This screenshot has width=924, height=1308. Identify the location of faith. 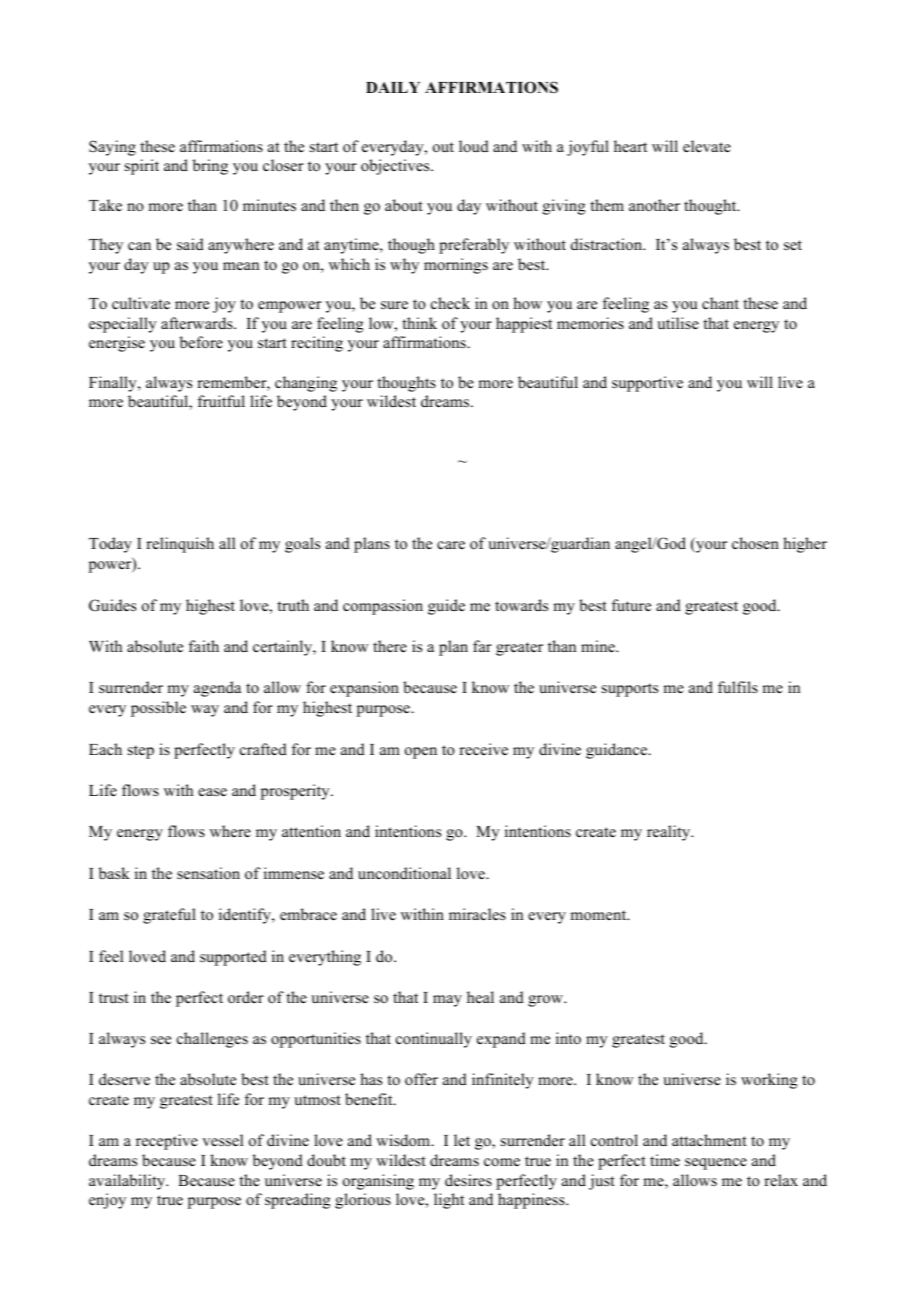
(204, 646).
